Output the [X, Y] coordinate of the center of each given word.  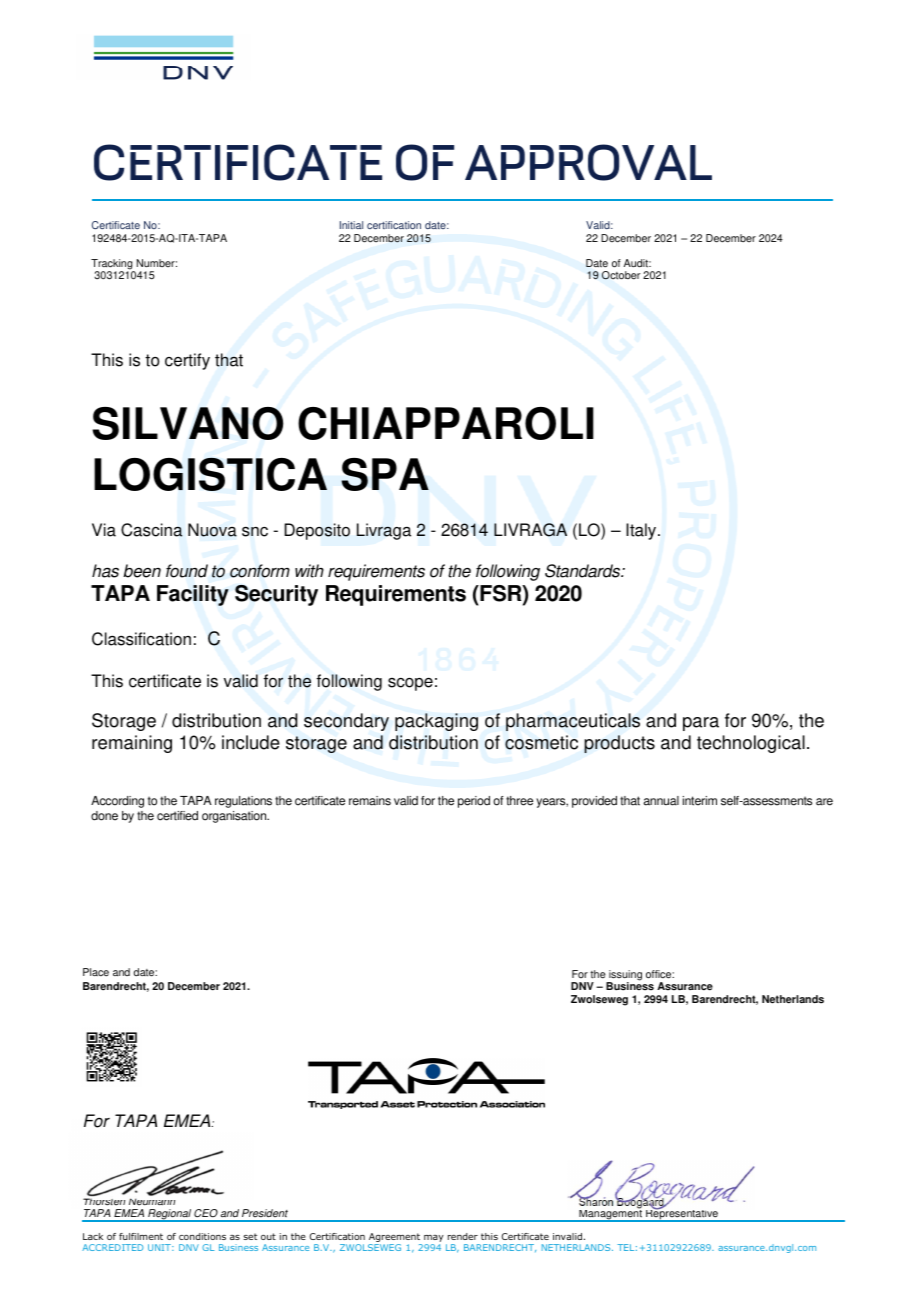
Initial [351, 225]
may [434, 1240]
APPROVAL [588, 162]
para [701, 724]
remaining [132, 744]
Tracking [113, 265]
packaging [436, 722]
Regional [169, 1215]
